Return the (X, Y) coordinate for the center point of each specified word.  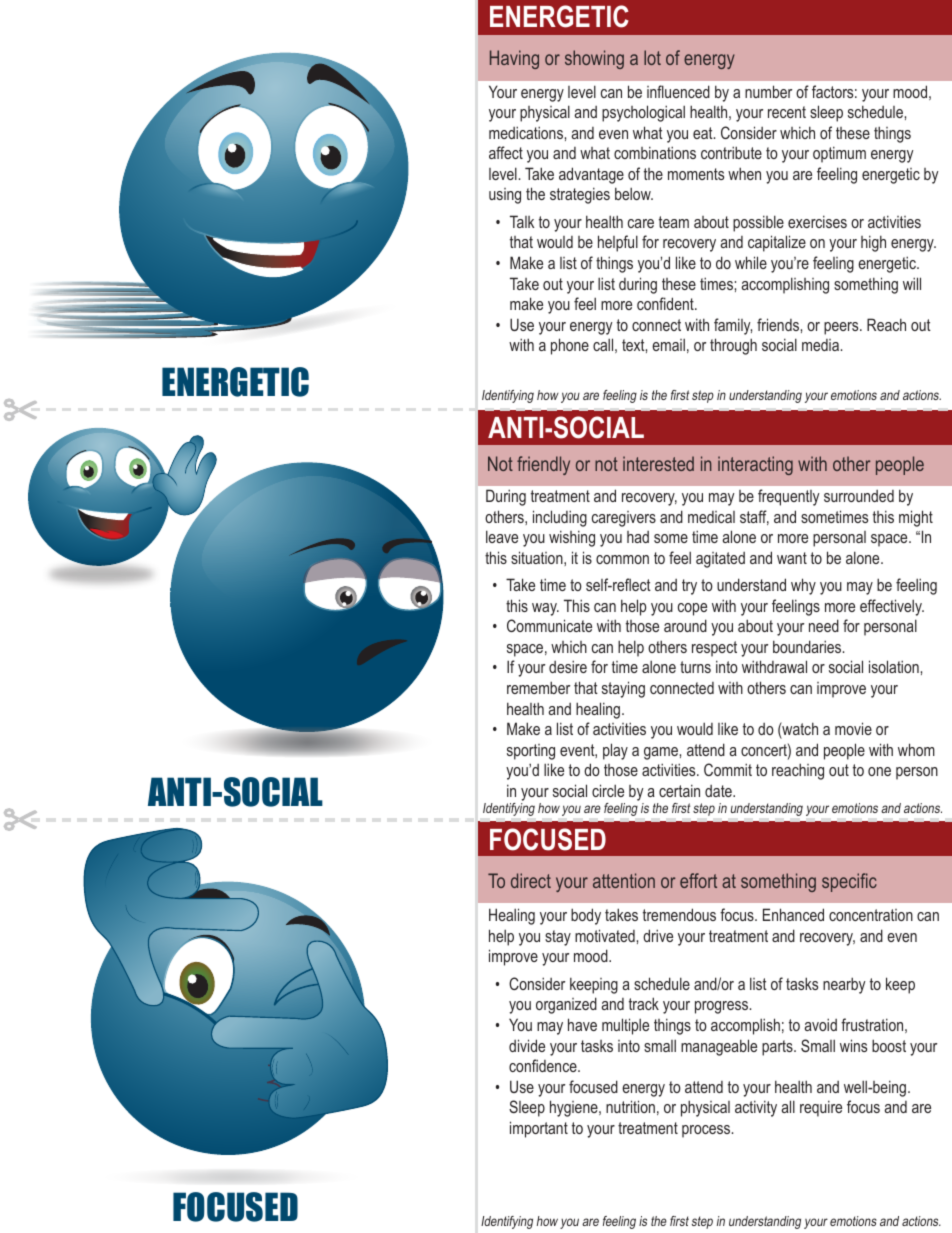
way (545, 609)
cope (692, 609)
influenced (678, 91)
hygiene (575, 1108)
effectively (892, 607)
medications (527, 132)
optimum (839, 154)
